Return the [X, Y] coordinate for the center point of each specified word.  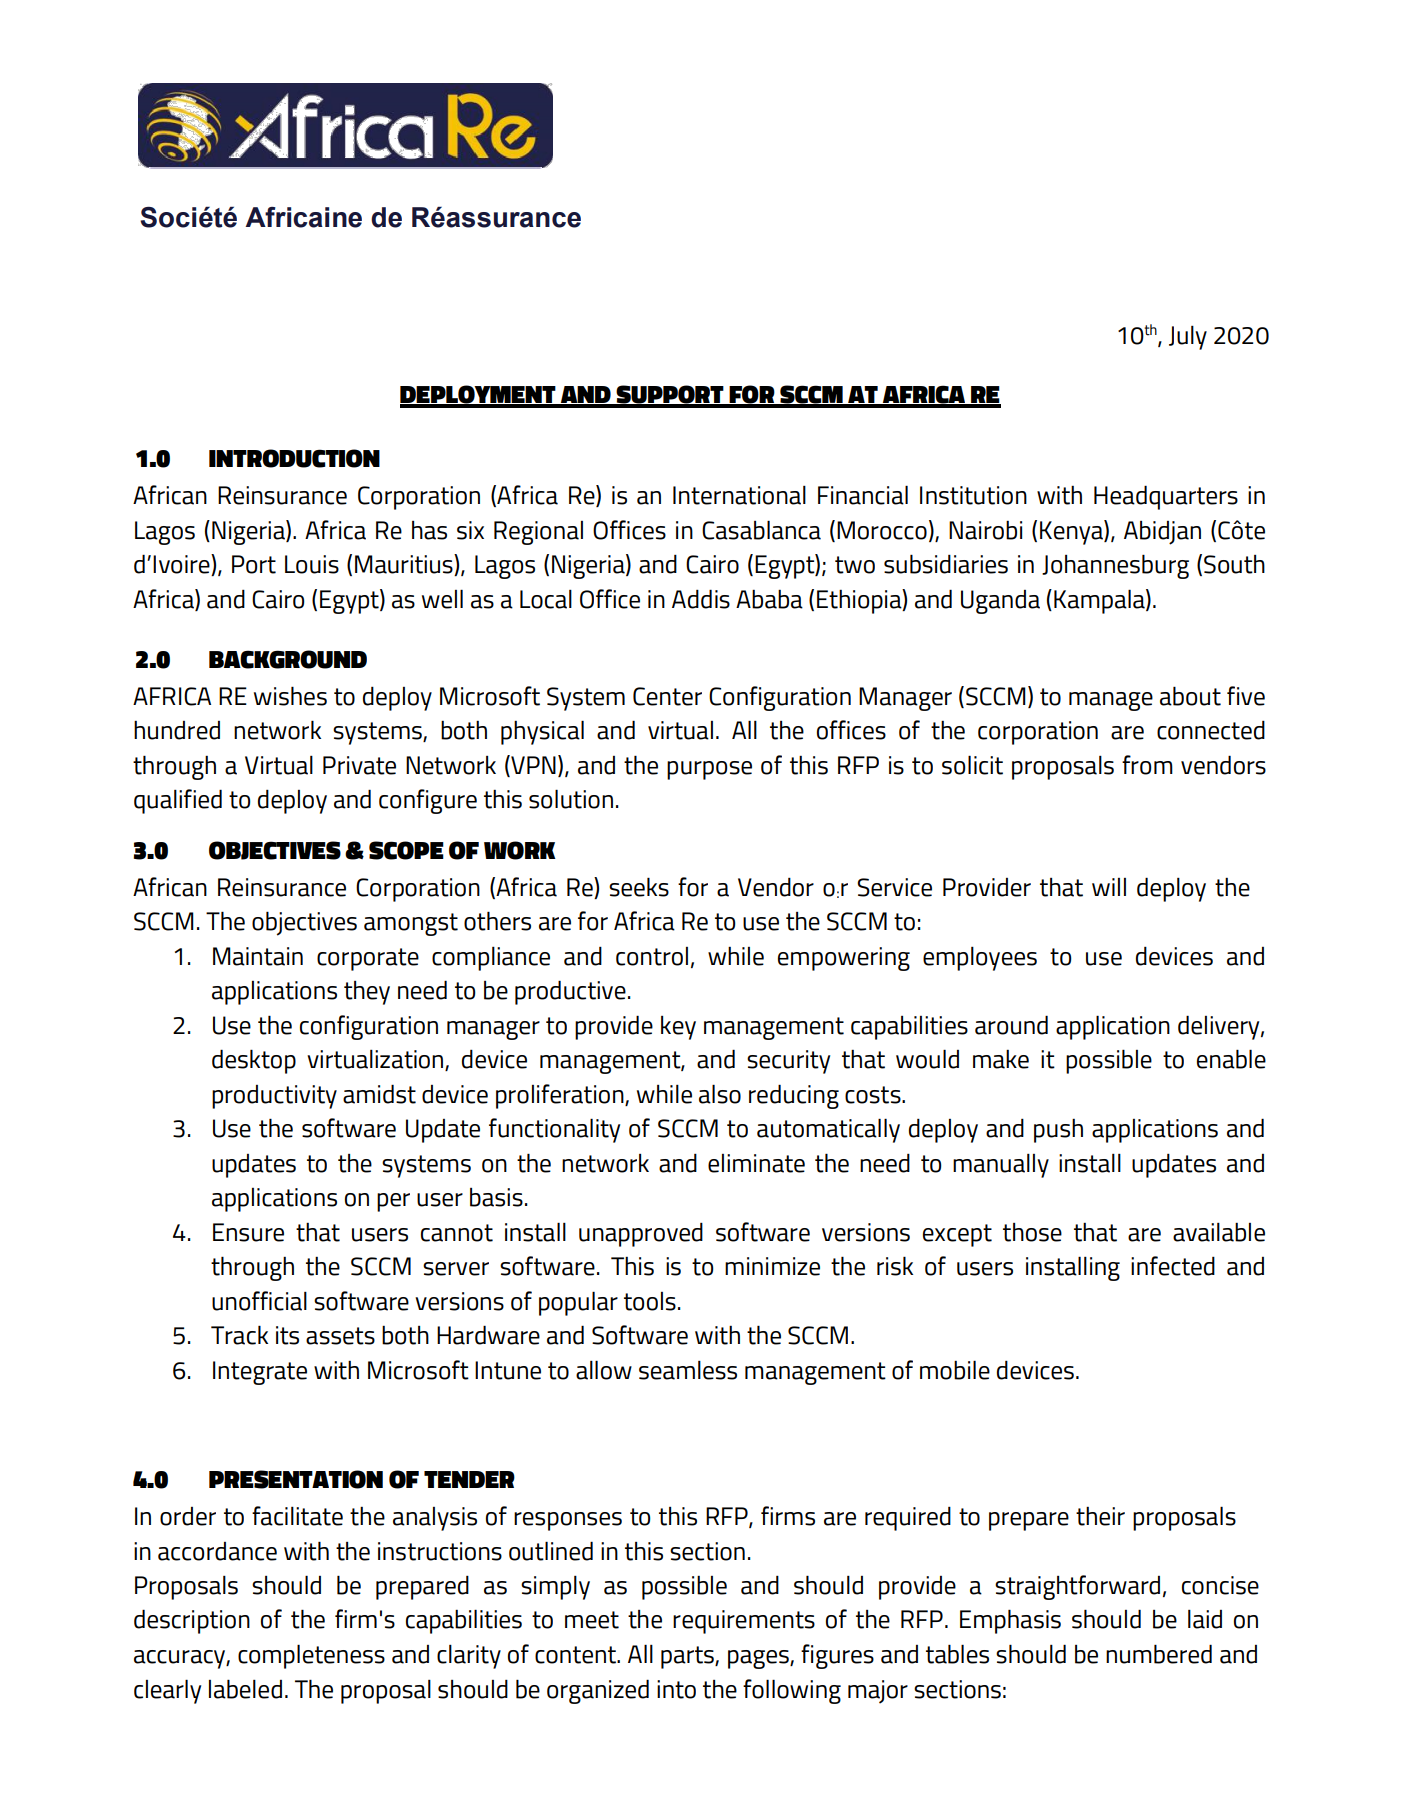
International [739, 495]
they [367, 993]
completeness [311, 1656]
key [678, 1028]
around [1011, 1025]
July [1188, 338]
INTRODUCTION [294, 458]
